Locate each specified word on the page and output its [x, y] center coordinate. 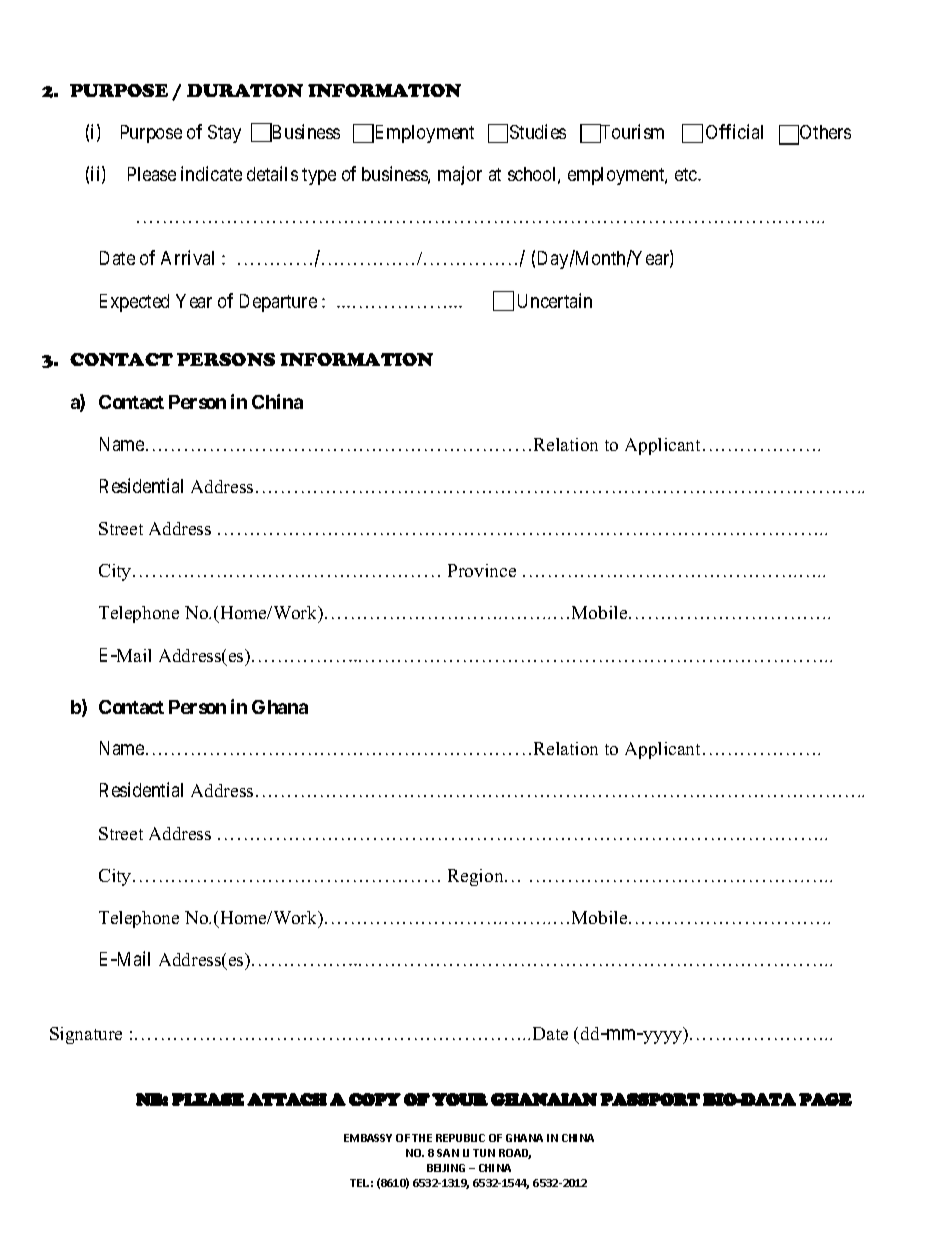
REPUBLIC [460, 1138]
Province [482, 570]
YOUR [460, 1099]
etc [687, 174]
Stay [224, 134]
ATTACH [287, 1099]
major [460, 175]
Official [734, 131]
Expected [134, 303]
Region [477, 877]
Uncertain [555, 300]
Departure [278, 303]
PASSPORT [650, 1099]
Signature [86, 1035]
